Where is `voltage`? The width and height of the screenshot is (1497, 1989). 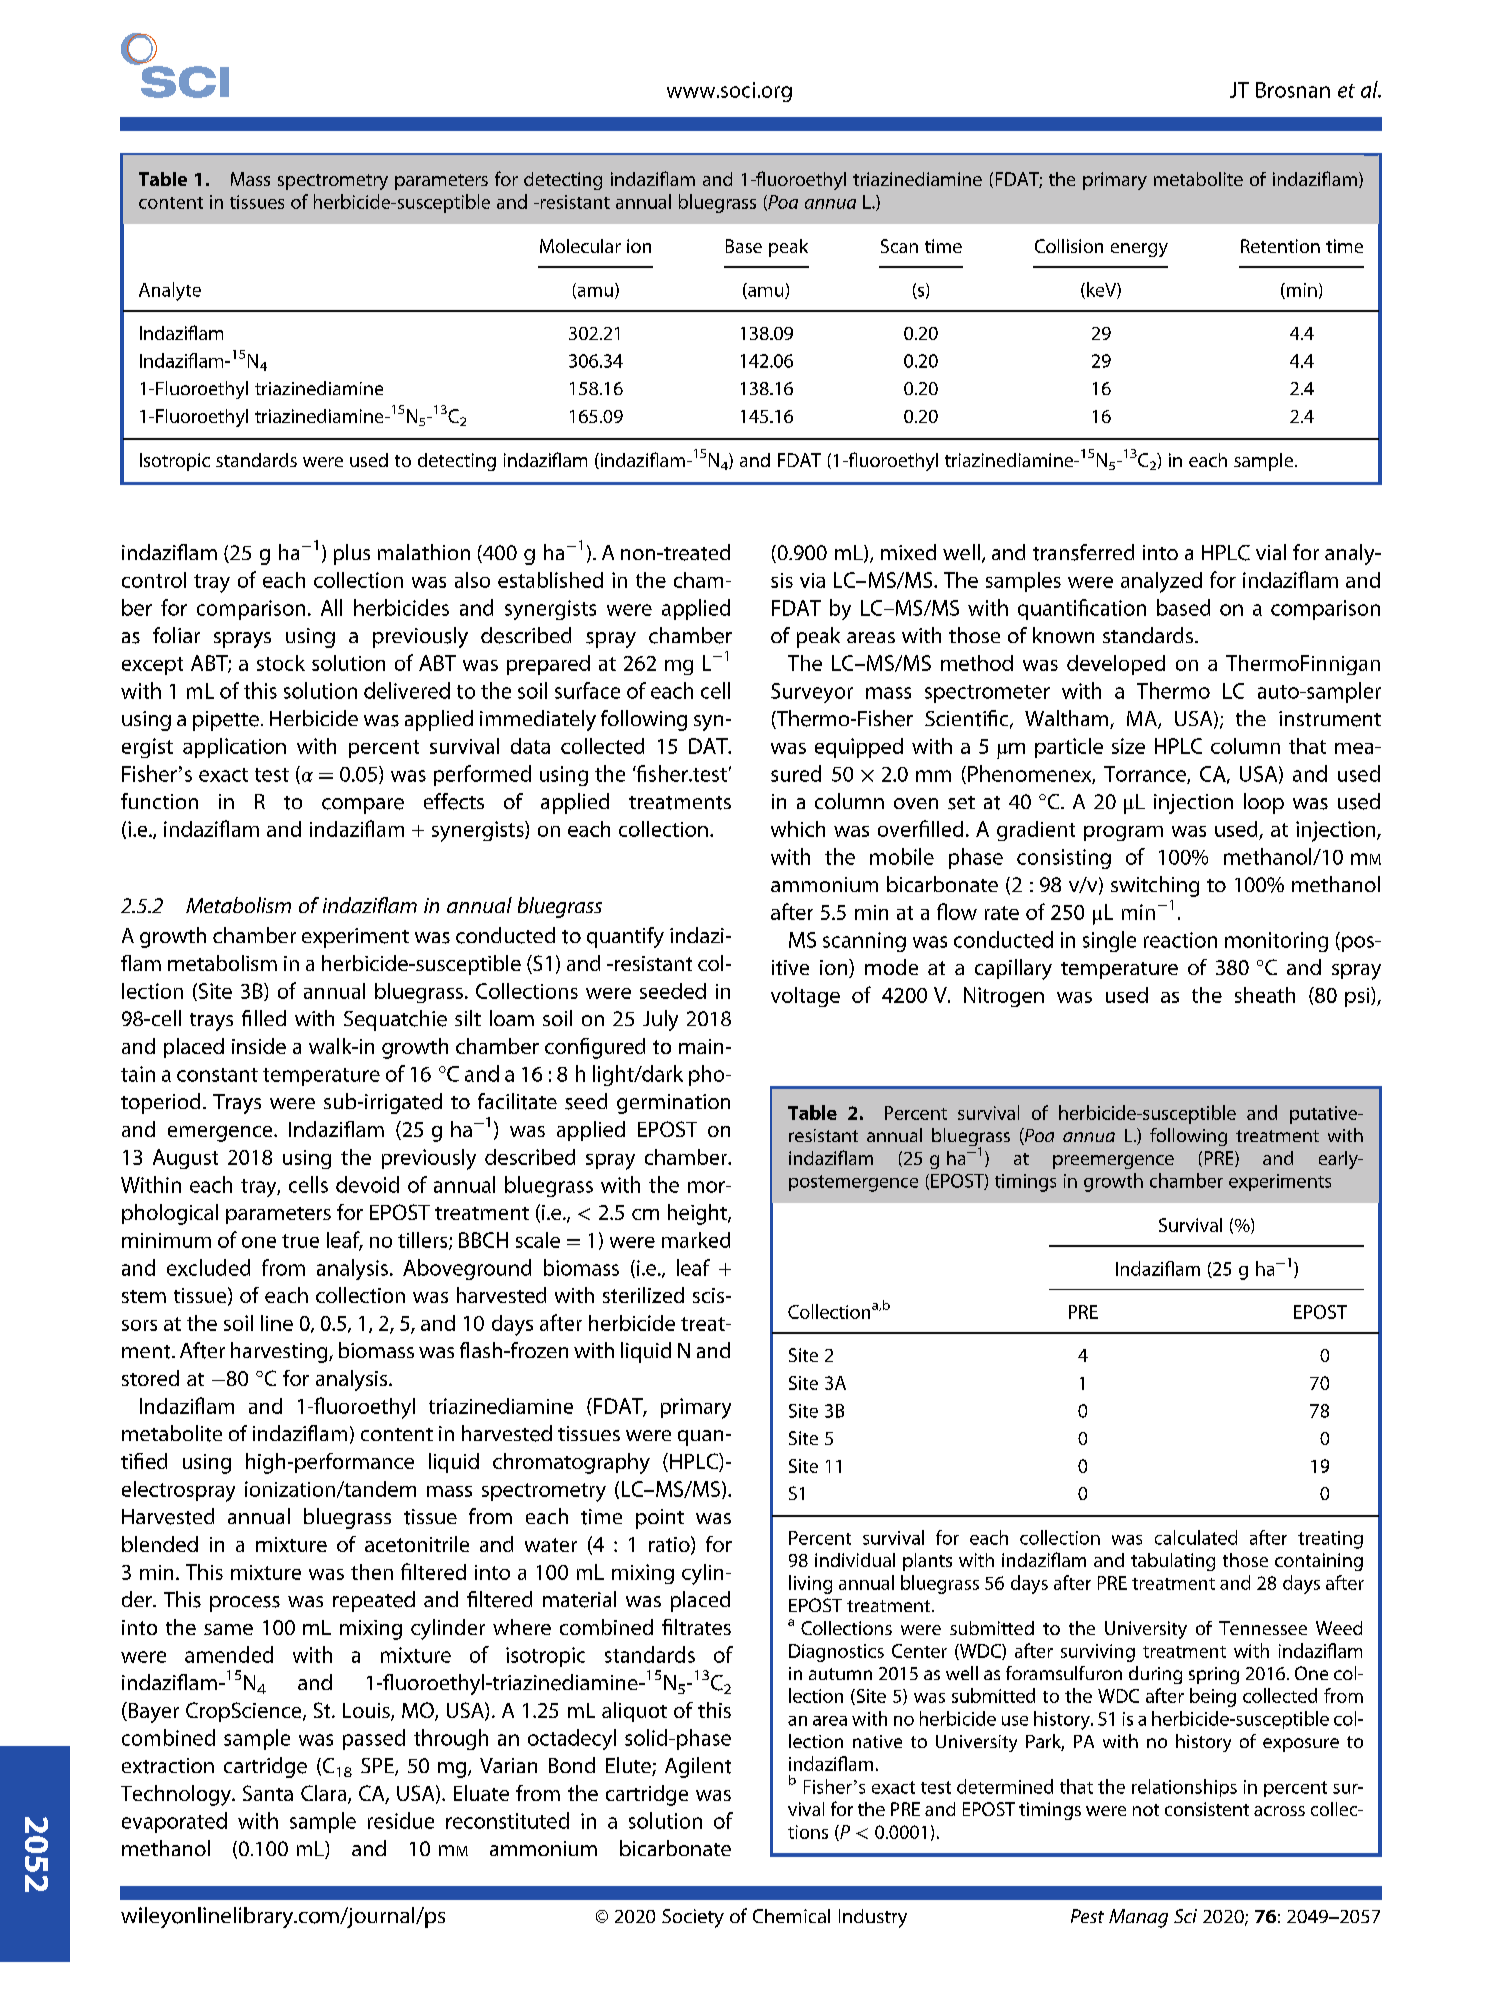 voltage is located at coordinates (805, 997).
